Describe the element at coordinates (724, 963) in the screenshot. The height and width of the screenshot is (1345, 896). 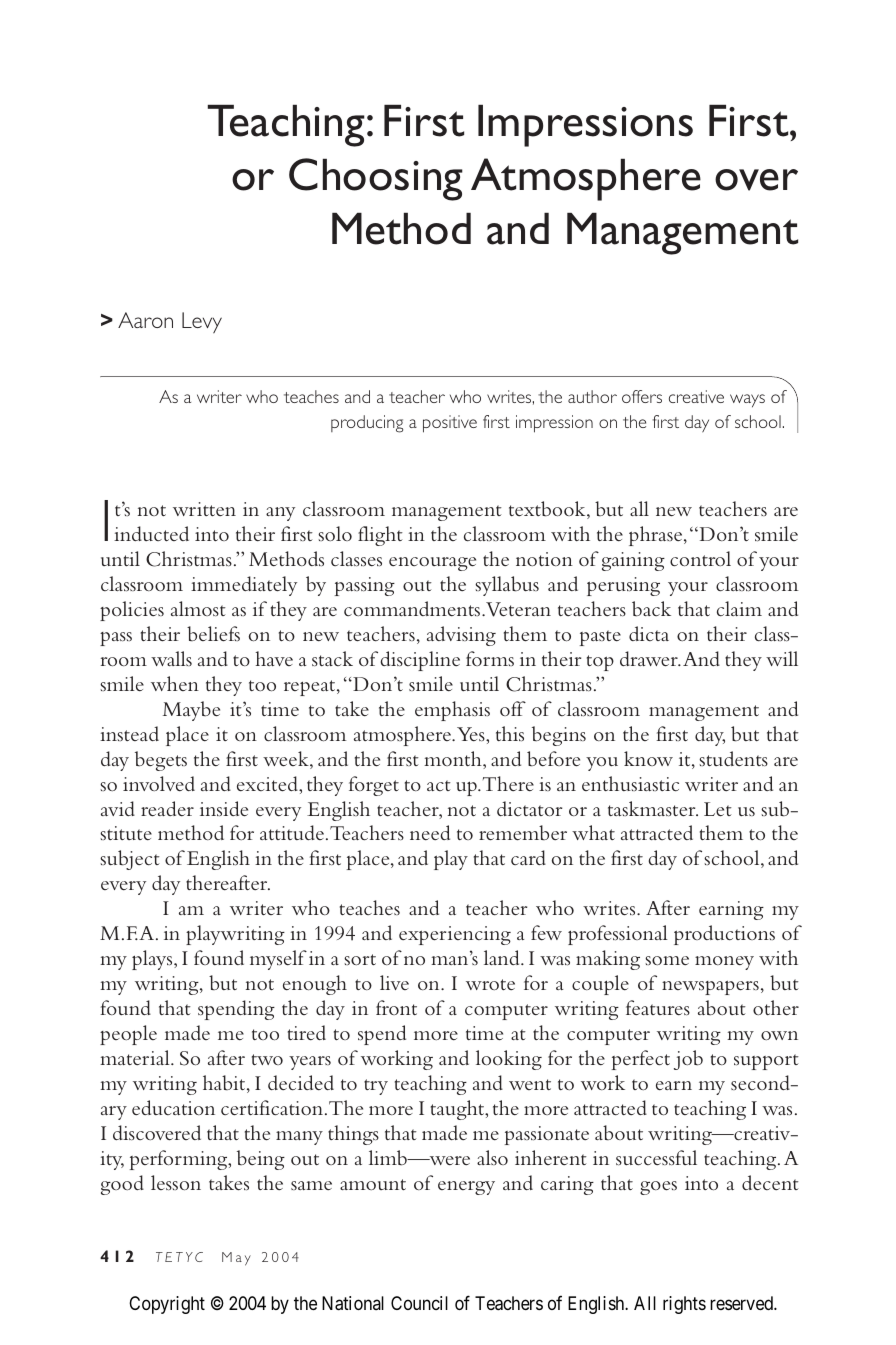
I see `money` at that location.
